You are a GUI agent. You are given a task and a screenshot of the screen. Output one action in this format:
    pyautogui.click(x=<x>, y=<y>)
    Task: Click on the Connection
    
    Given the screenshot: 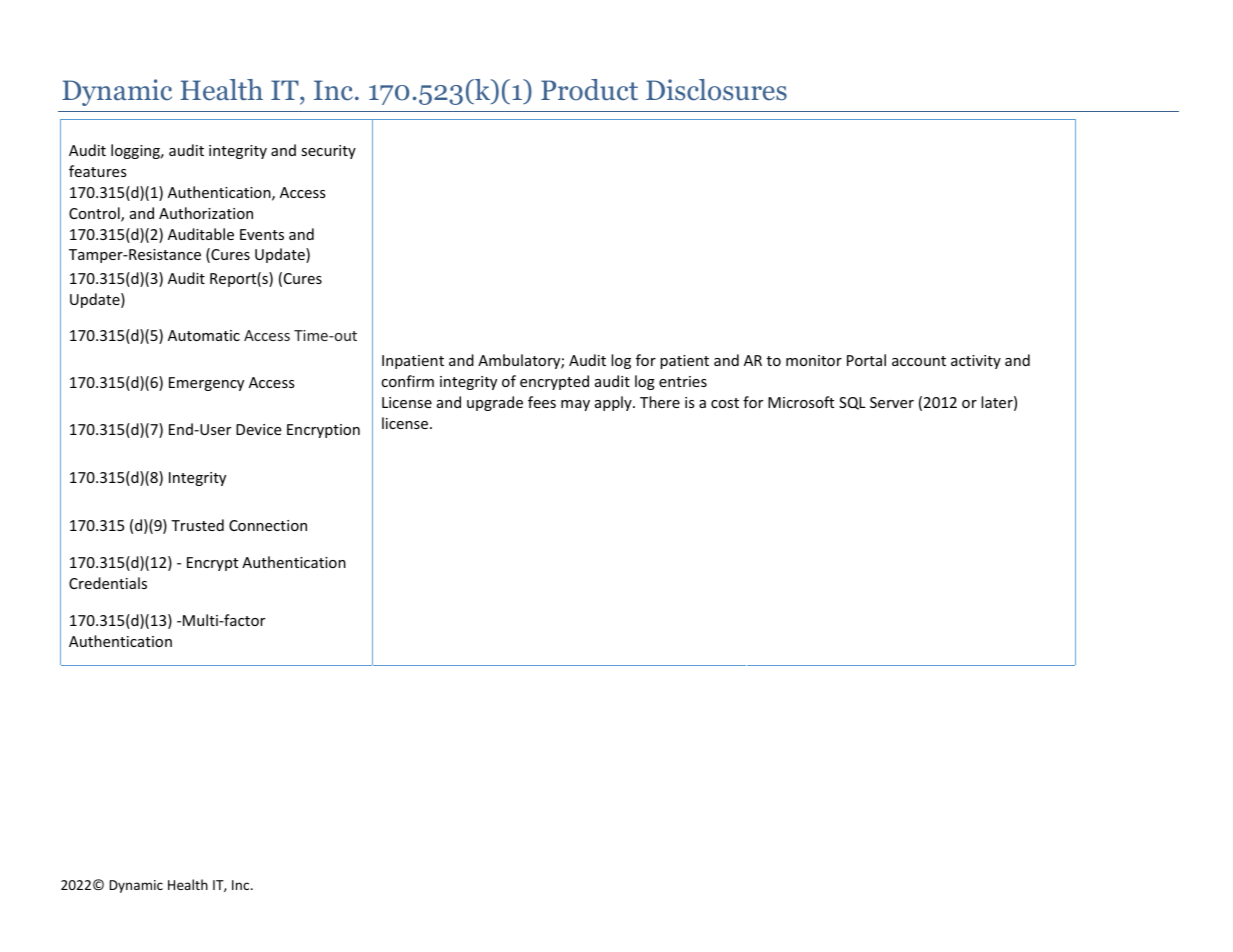 What is the action you would take?
    pyautogui.click(x=268, y=525)
